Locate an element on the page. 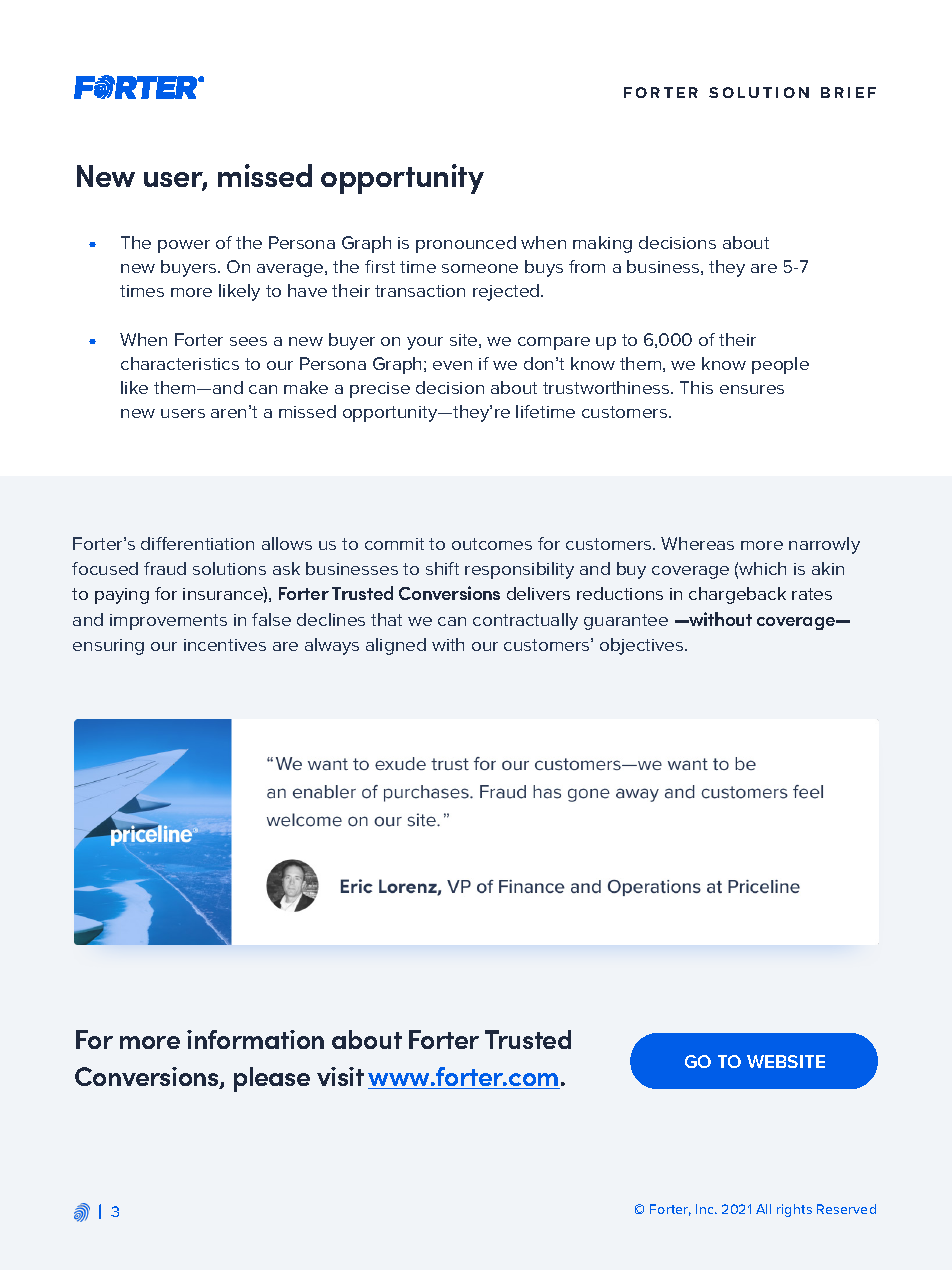  differentiation is located at coordinates (197, 543).
